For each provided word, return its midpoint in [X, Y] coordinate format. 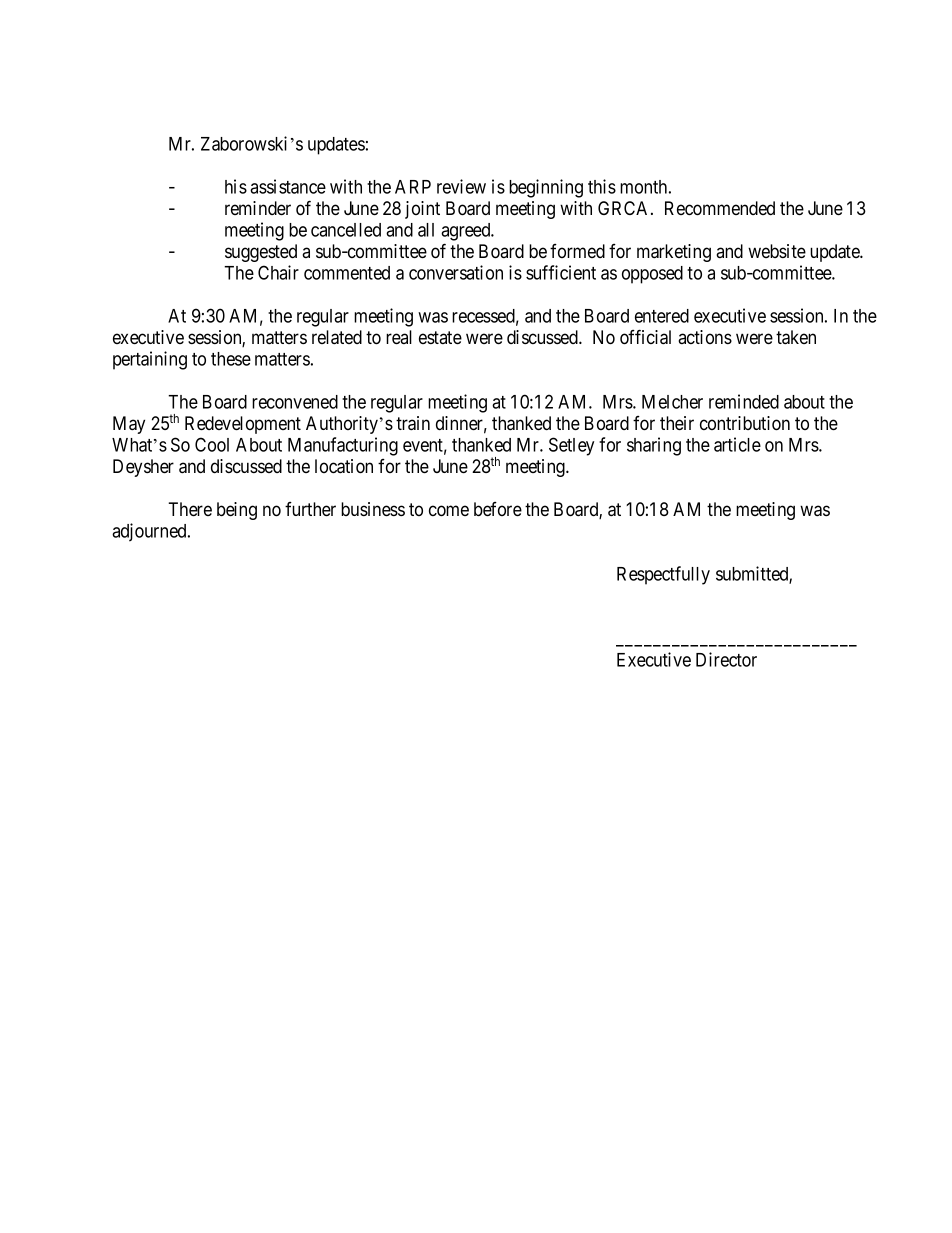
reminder [258, 208]
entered [662, 316]
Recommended [720, 208]
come [449, 511]
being [237, 511]
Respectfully [663, 575]
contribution [745, 423]
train [413, 423]
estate [440, 337]
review [461, 186]
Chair [278, 272]
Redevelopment [243, 425]
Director [726, 659]
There [190, 509]
